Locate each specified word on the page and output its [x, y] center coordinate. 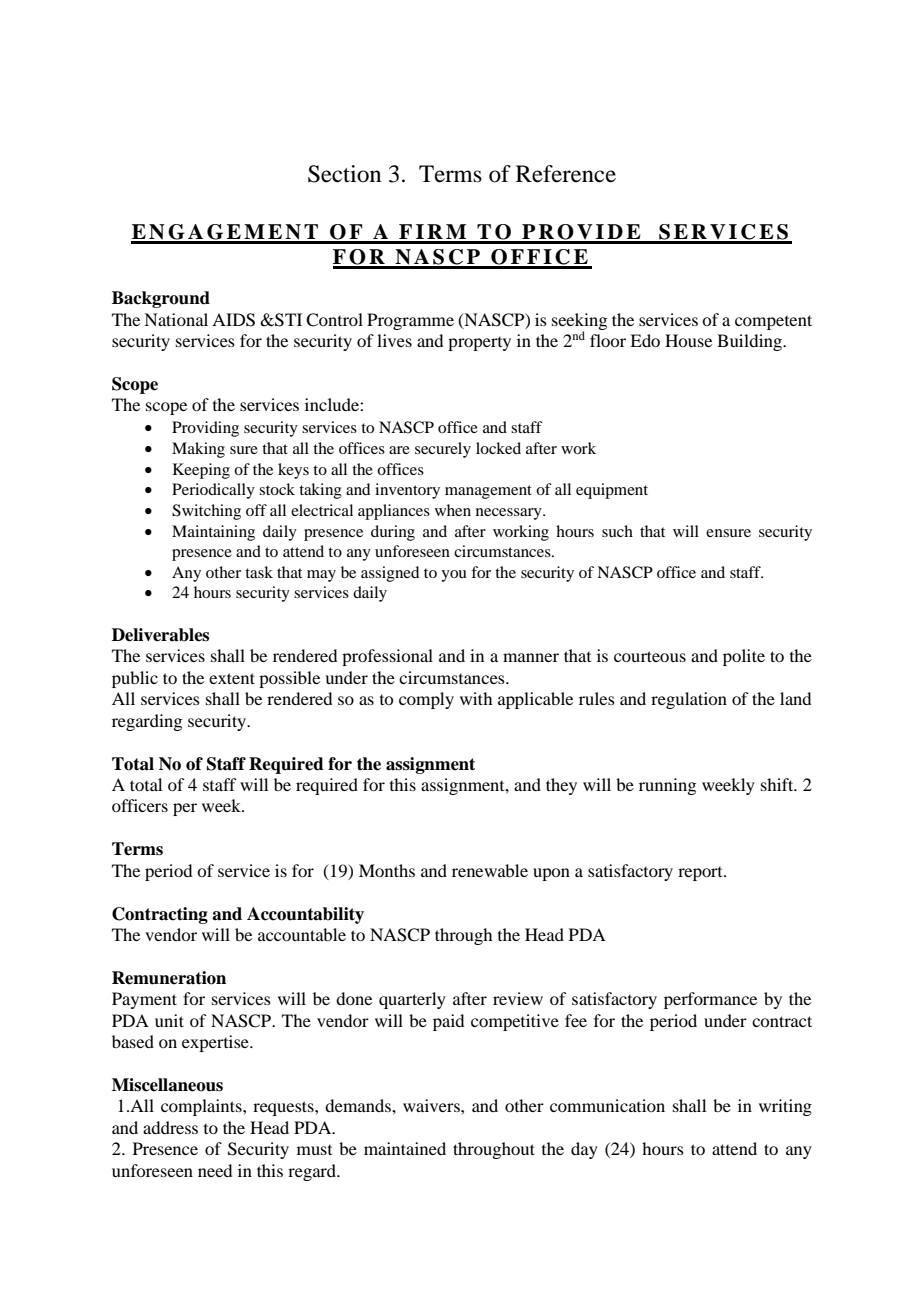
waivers [432, 1105]
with [476, 698]
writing [785, 1107]
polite [744, 657]
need [215, 1170]
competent [773, 322]
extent [232, 678]
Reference [566, 174]
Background [161, 299]
